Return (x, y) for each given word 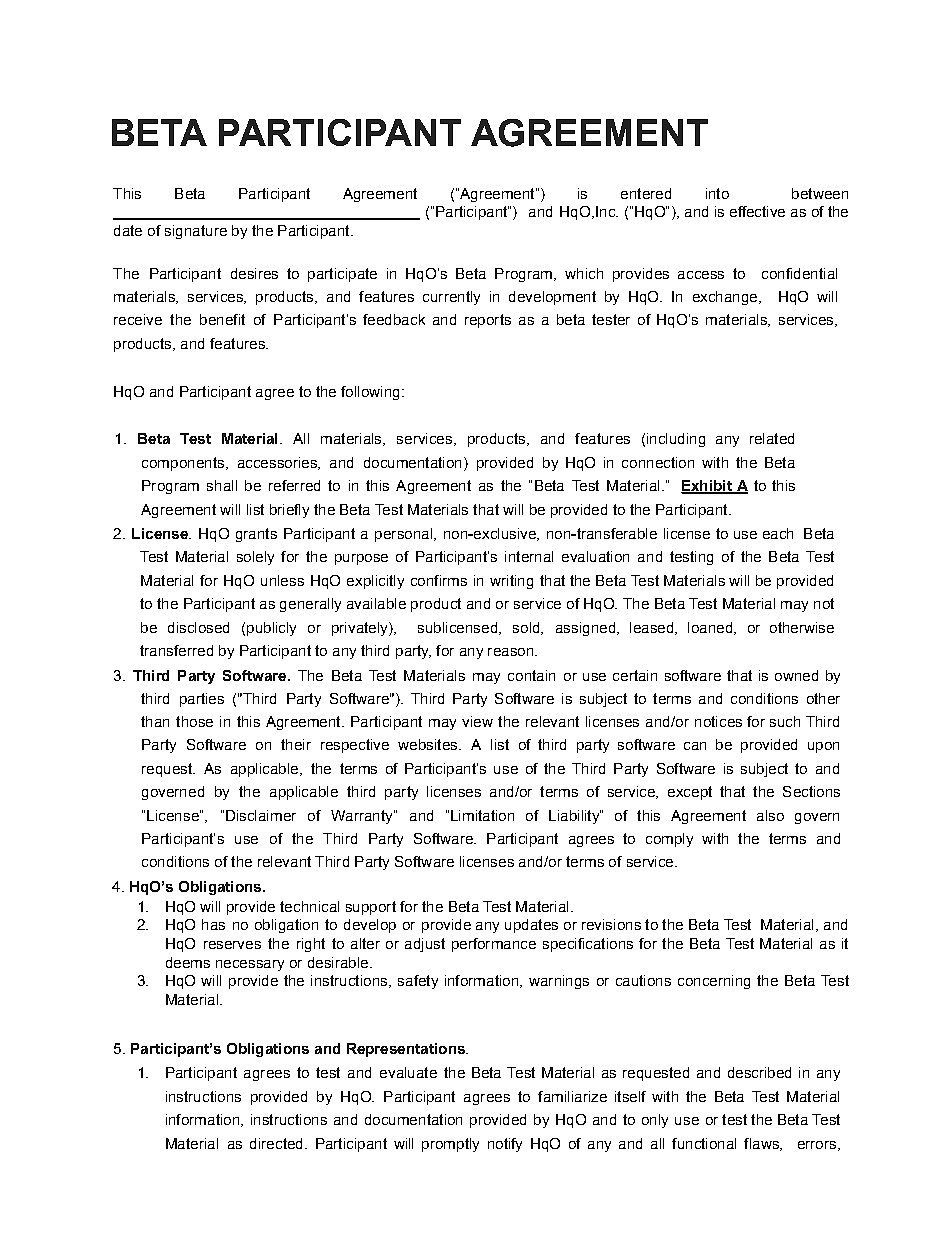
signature (196, 232)
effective (757, 211)
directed (276, 1143)
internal (529, 556)
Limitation (482, 815)
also (770, 815)
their (296, 744)
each (778, 533)
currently (451, 298)
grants (256, 535)
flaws (762, 1144)
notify (505, 1145)
